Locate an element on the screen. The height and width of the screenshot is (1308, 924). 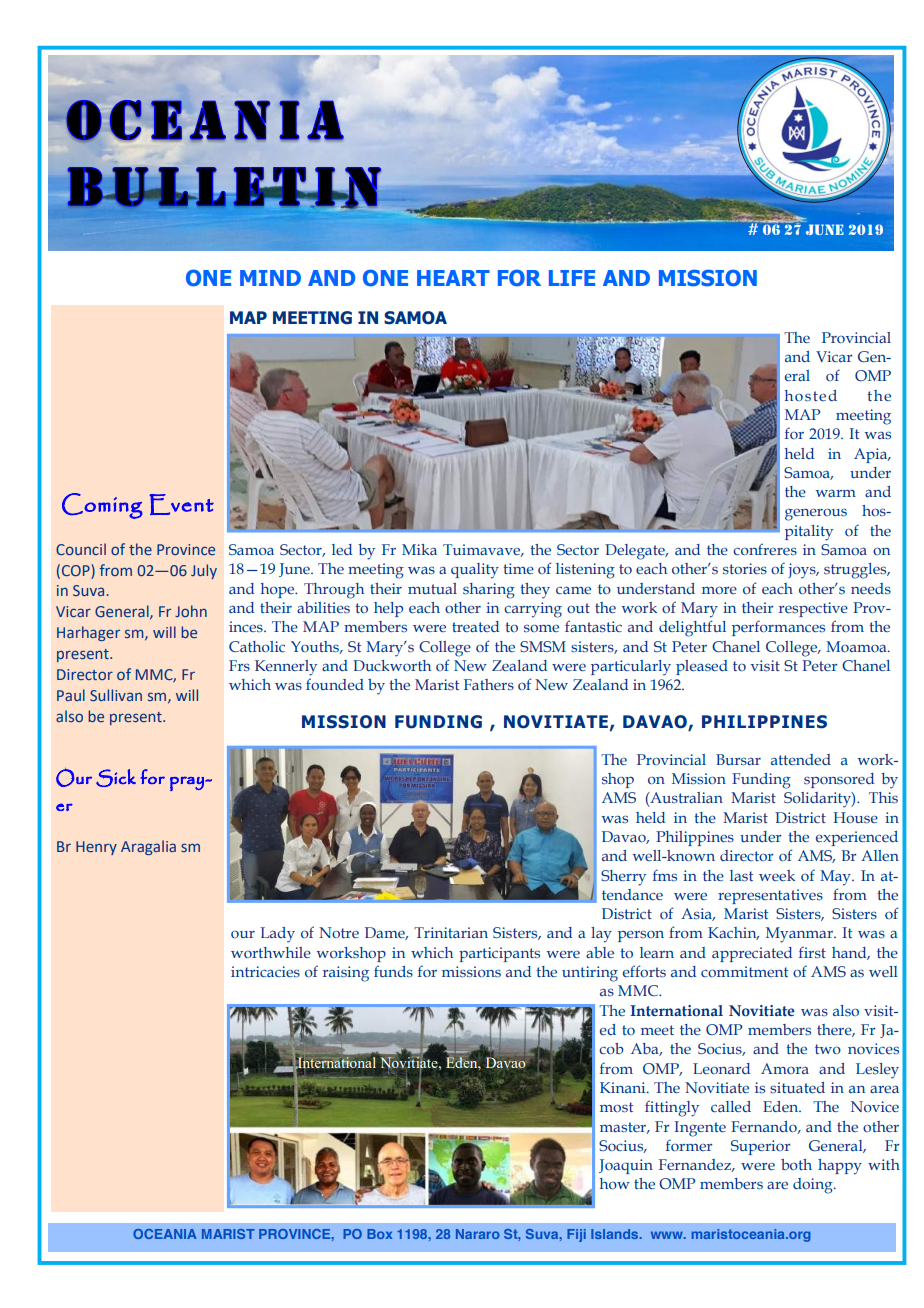
Box is located at coordinates (379, 1234).
